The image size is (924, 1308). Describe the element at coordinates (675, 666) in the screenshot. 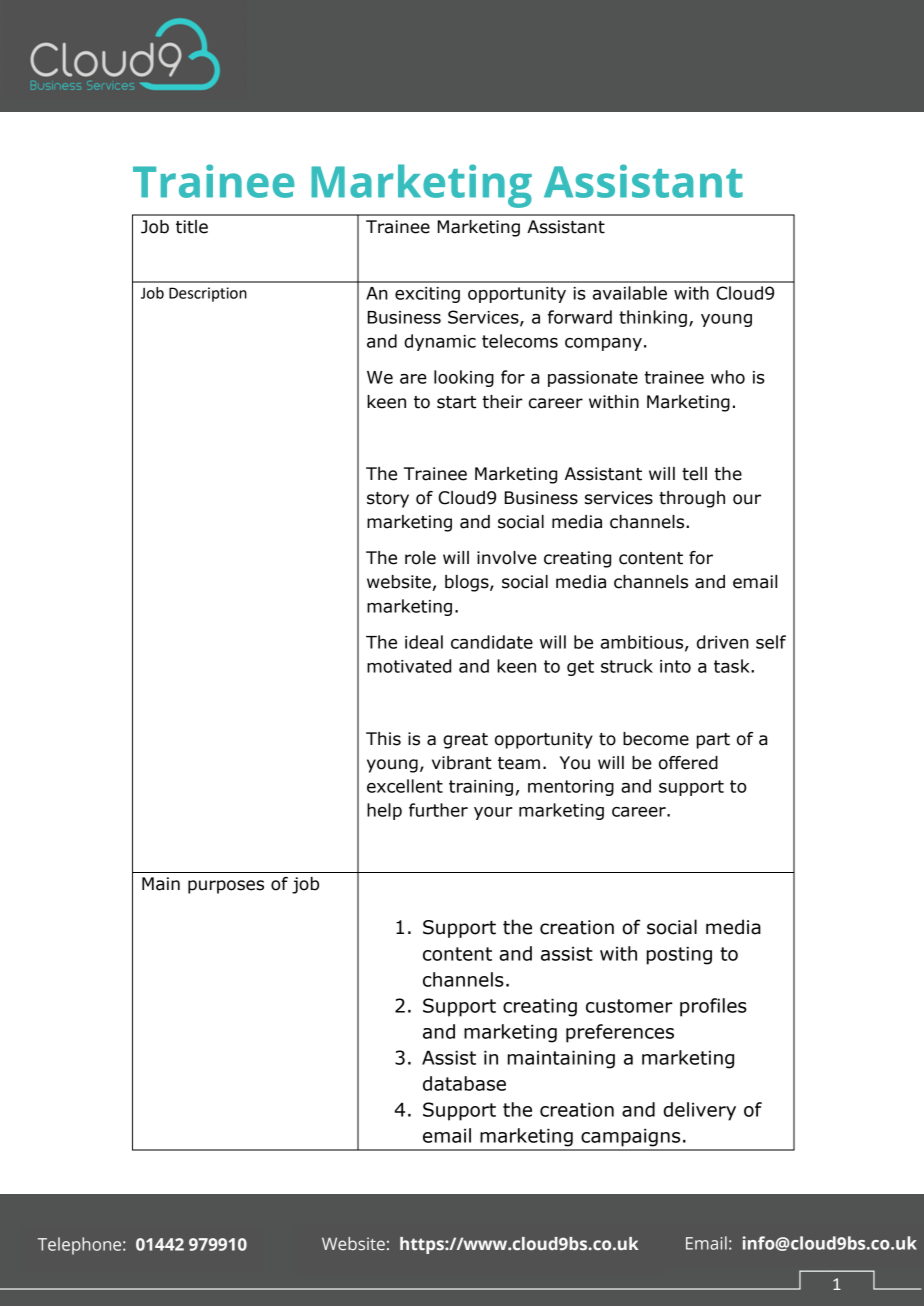

I see `into` at that location.
